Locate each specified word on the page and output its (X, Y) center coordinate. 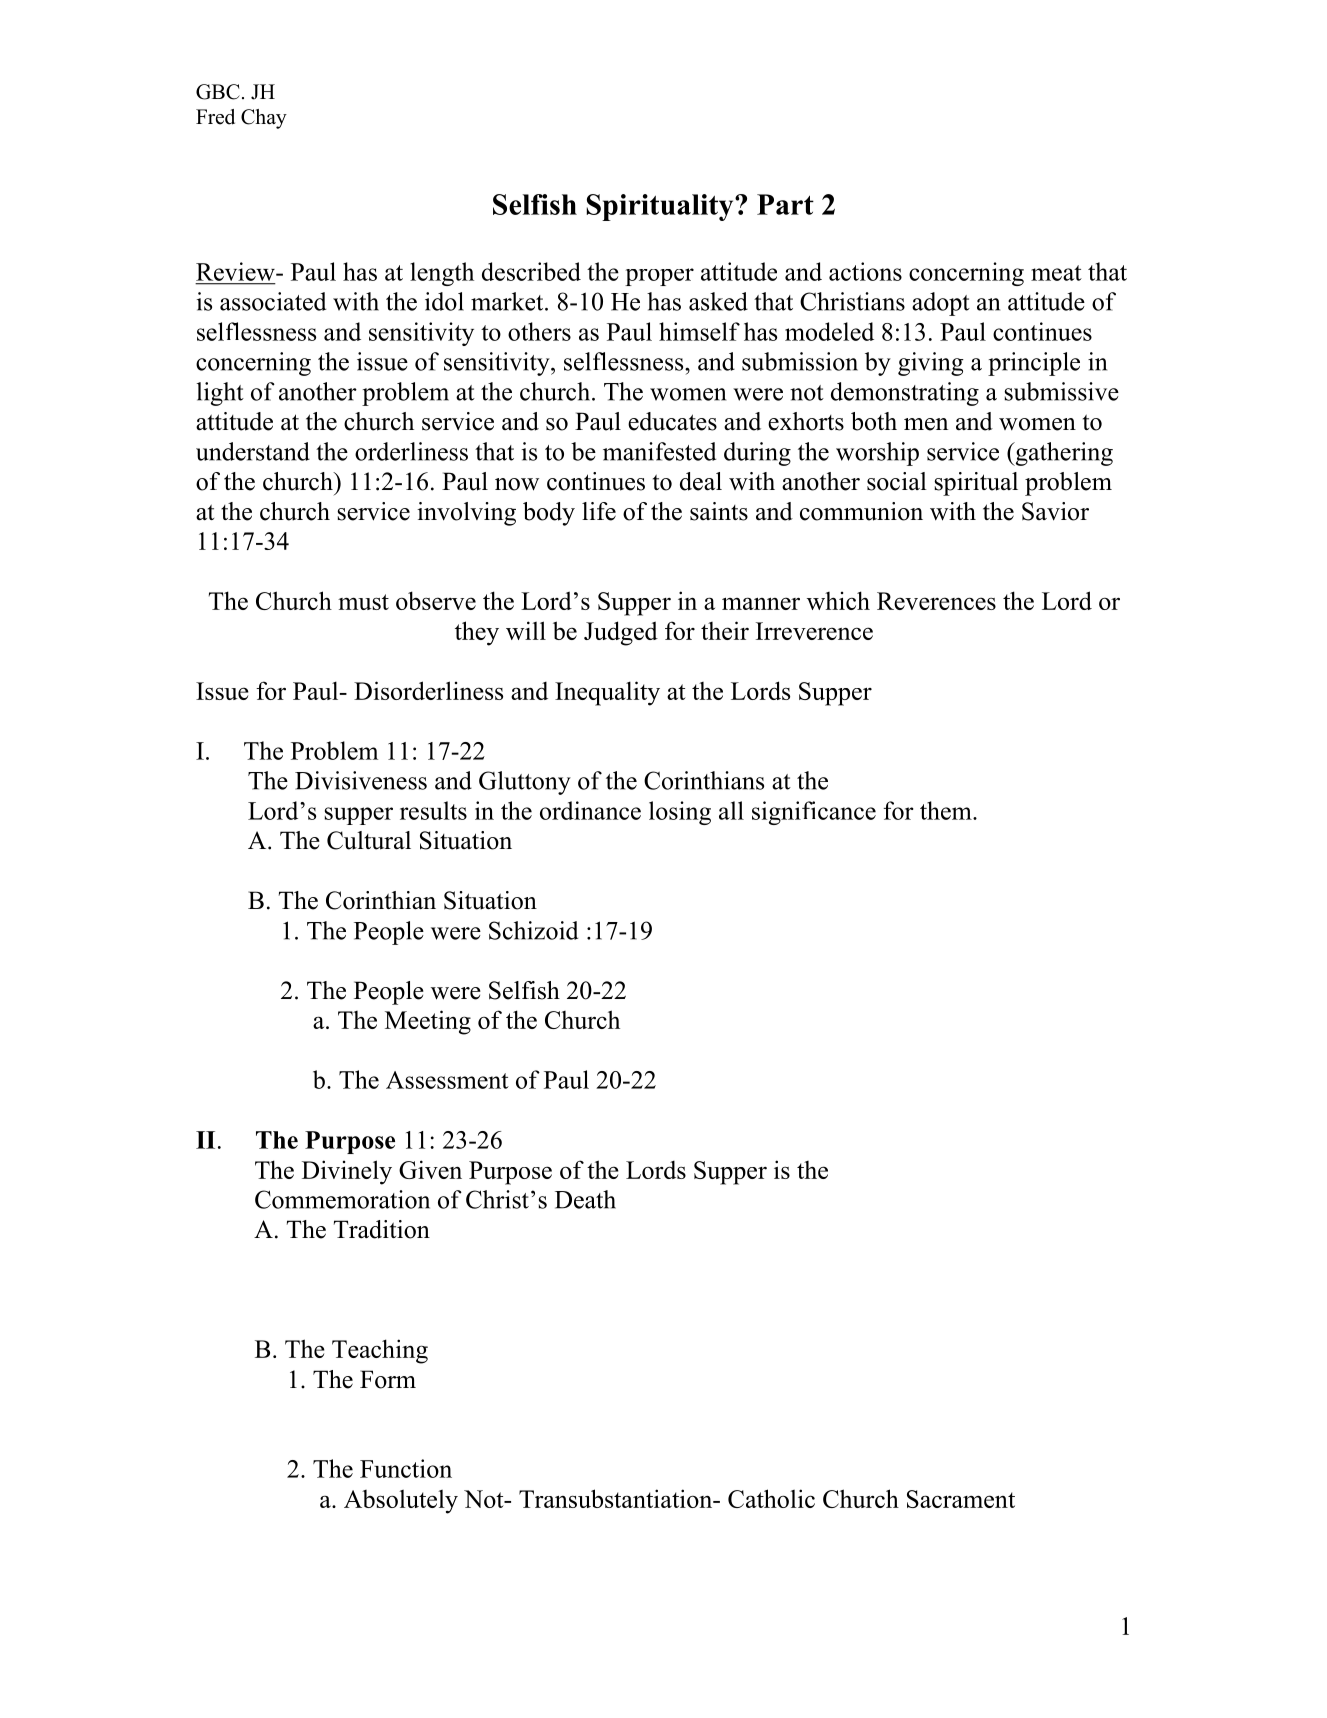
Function (406, 1468)
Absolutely (401, 1502)
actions (865, 271)
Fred (215, 117)
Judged (621, 633)
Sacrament (961, 1499)
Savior (1055, 511)
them (947, 810)
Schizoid (533, 930)
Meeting (428, 1022)
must (363, 602)
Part (785, 204)
